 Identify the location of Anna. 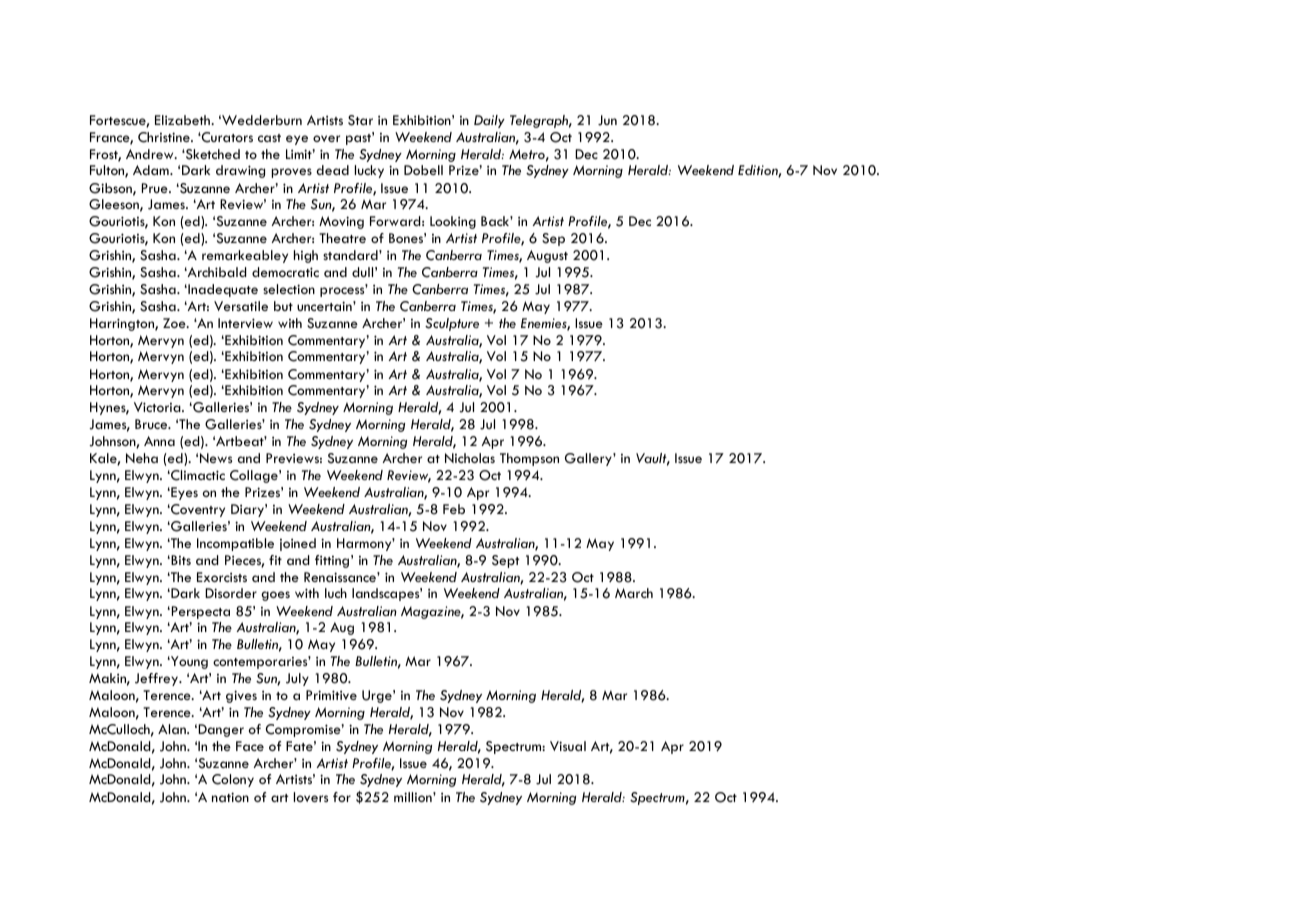
(159, 441).
